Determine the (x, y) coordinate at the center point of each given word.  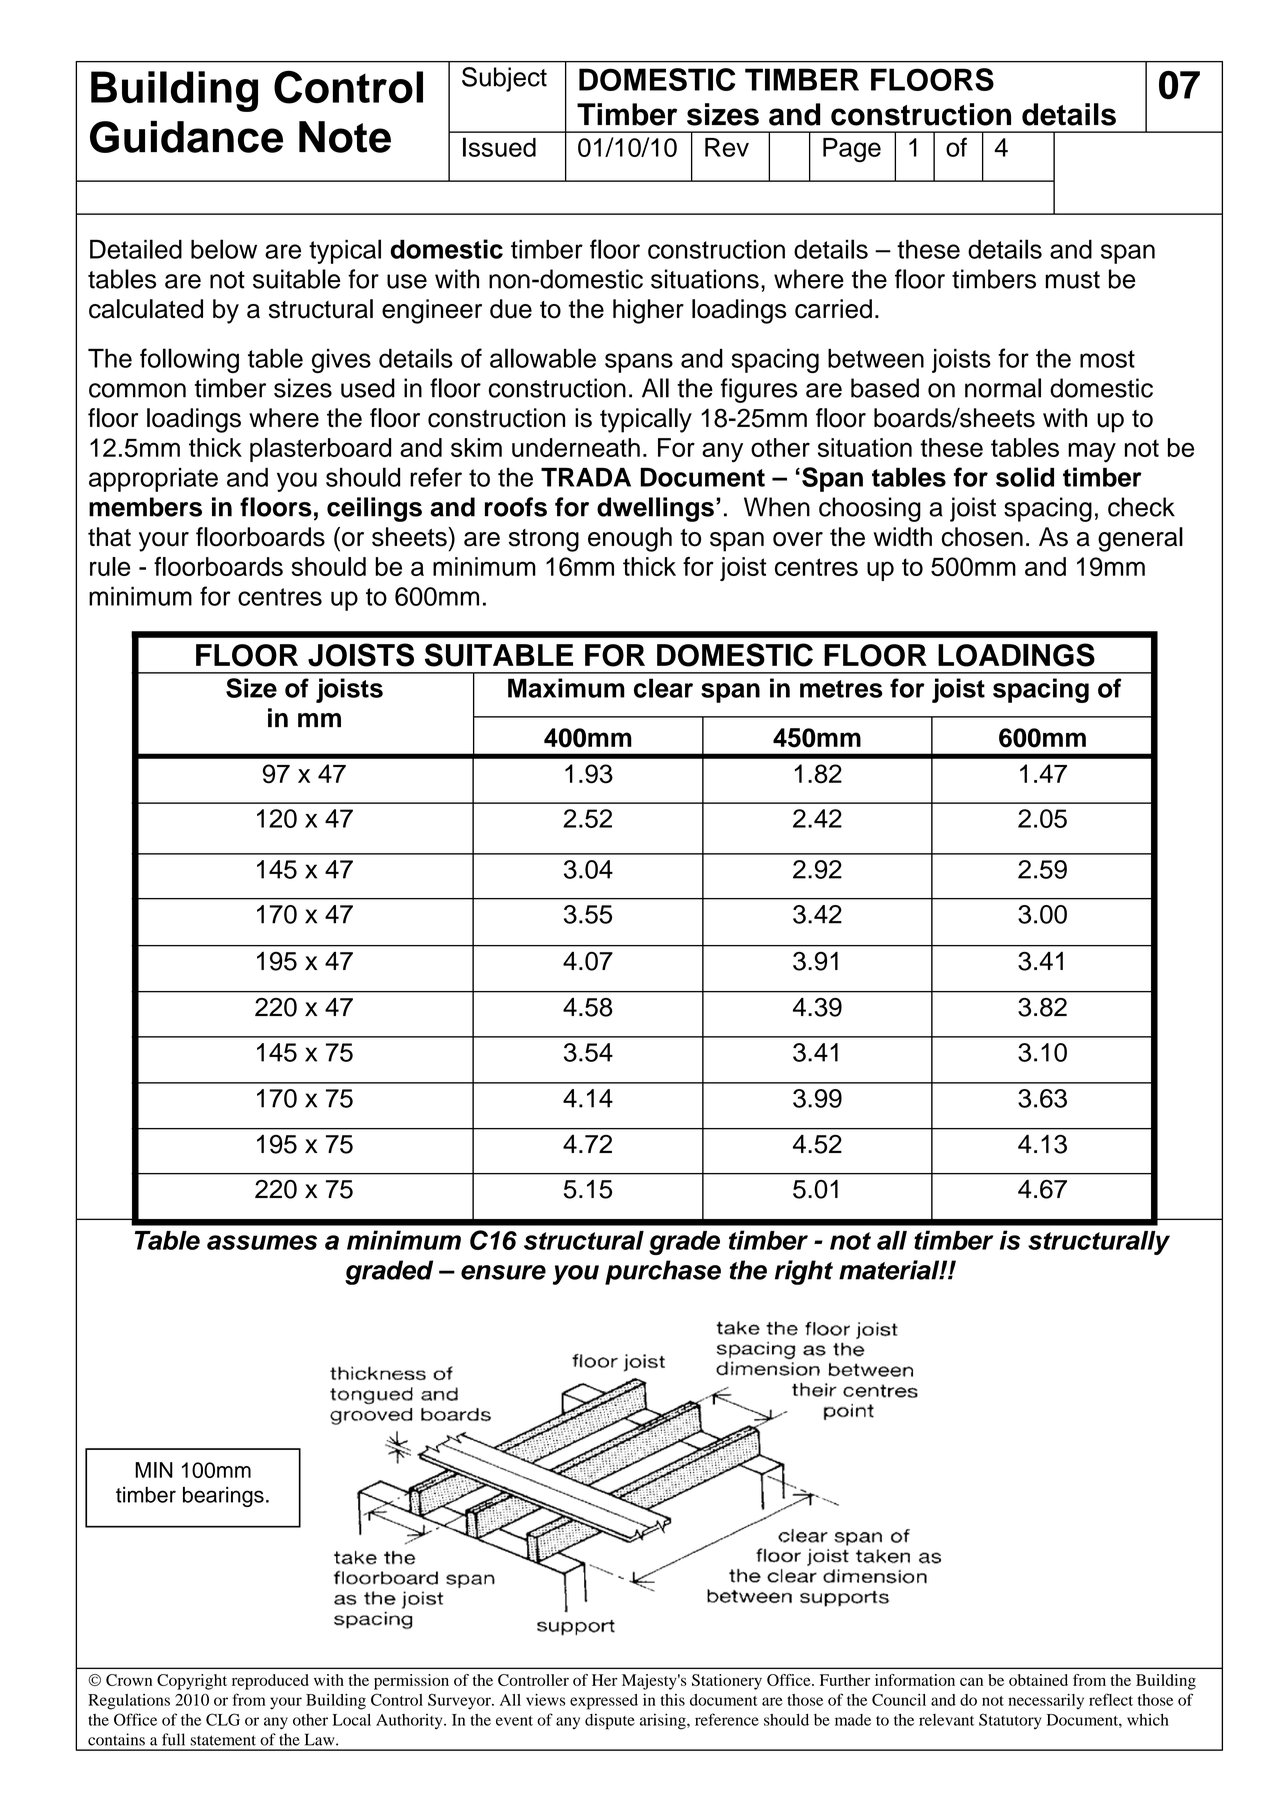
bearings (223, 1497)
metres (841, 689)
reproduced (270, 1682)
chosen (982, 537)
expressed (604, 1702)
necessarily (1046, 1702)
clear (663, 688)
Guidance (186, 137)
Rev (727, 147)
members (145, 507)
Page (852, 150)
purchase (663, 1272)
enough (630, 539)
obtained (1038, 1680)
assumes (262, 1242)
